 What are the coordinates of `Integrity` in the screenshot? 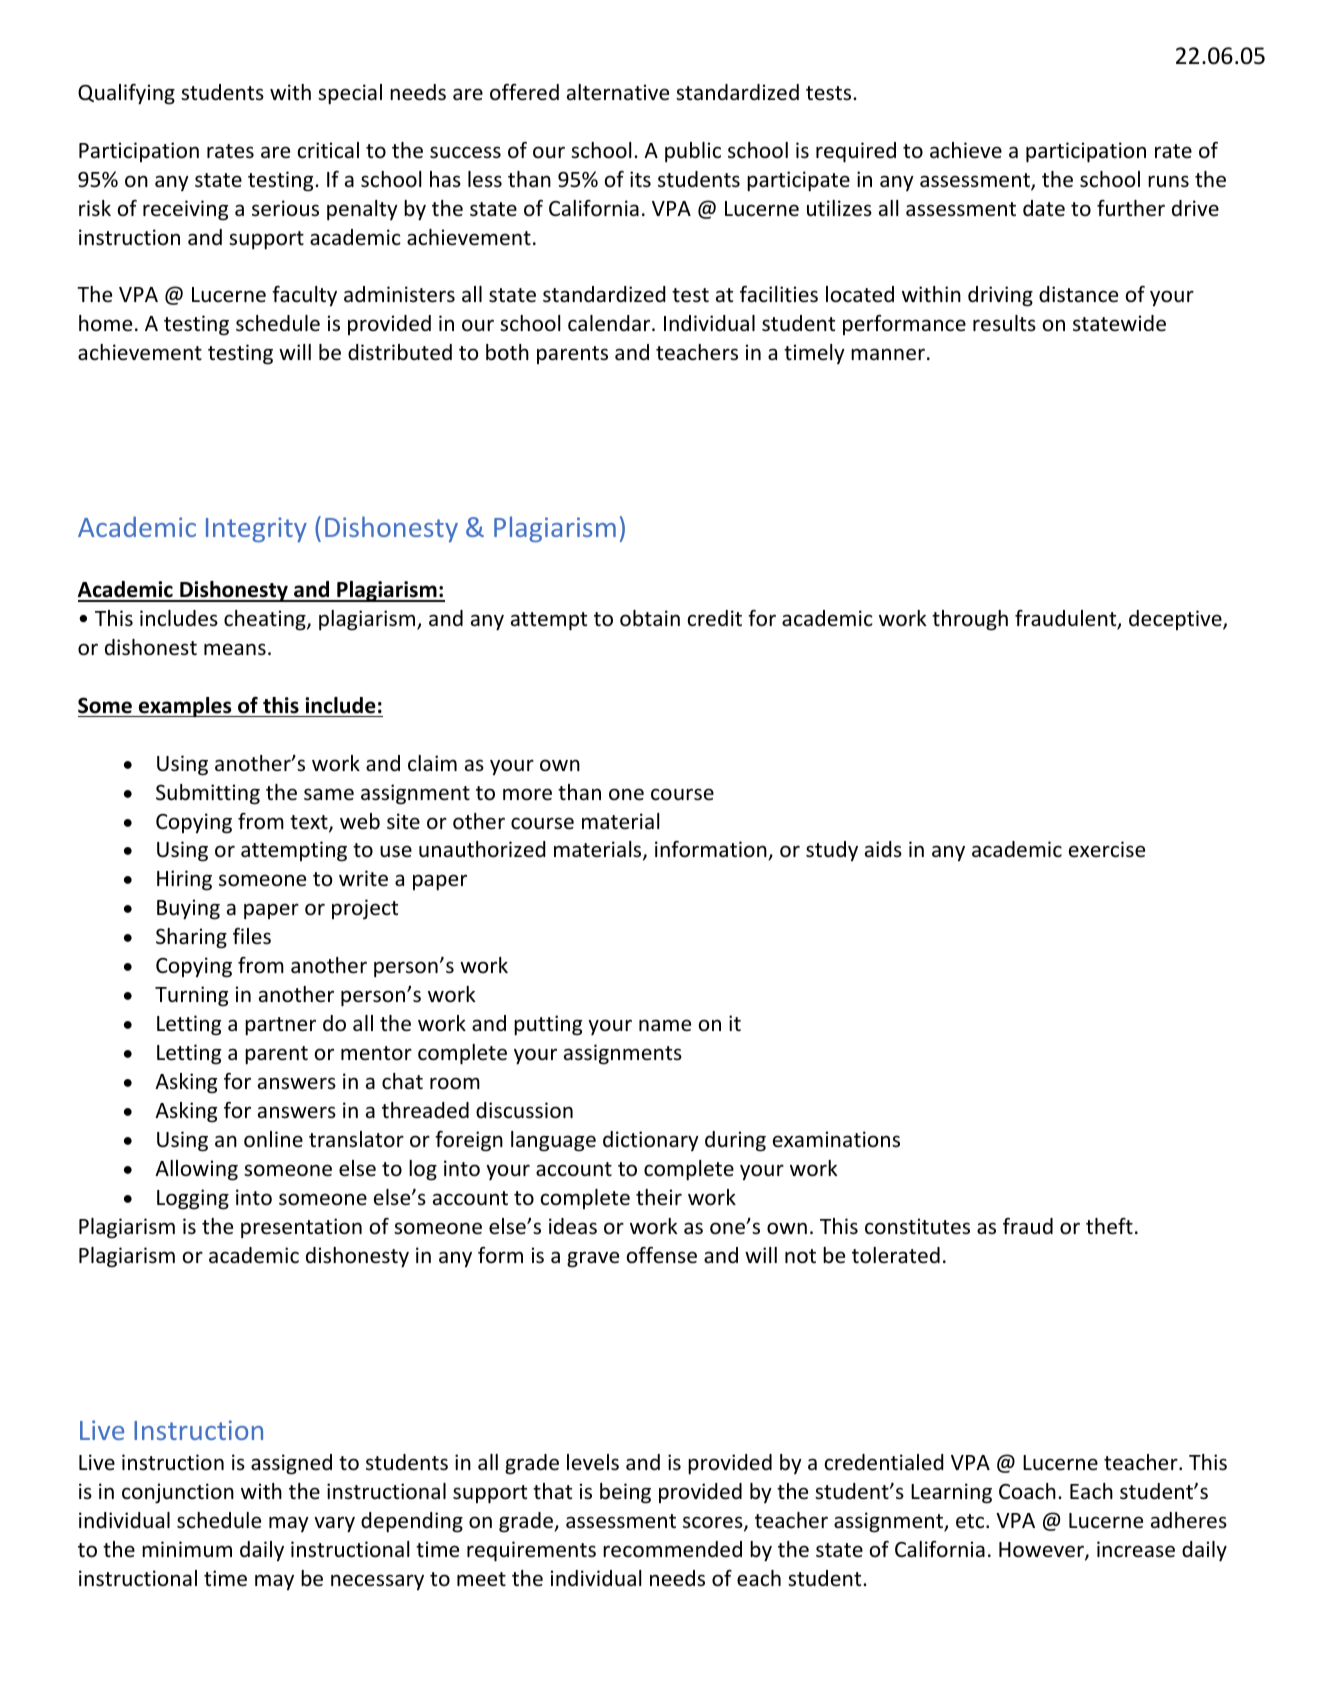 It's located at (256, 529).
